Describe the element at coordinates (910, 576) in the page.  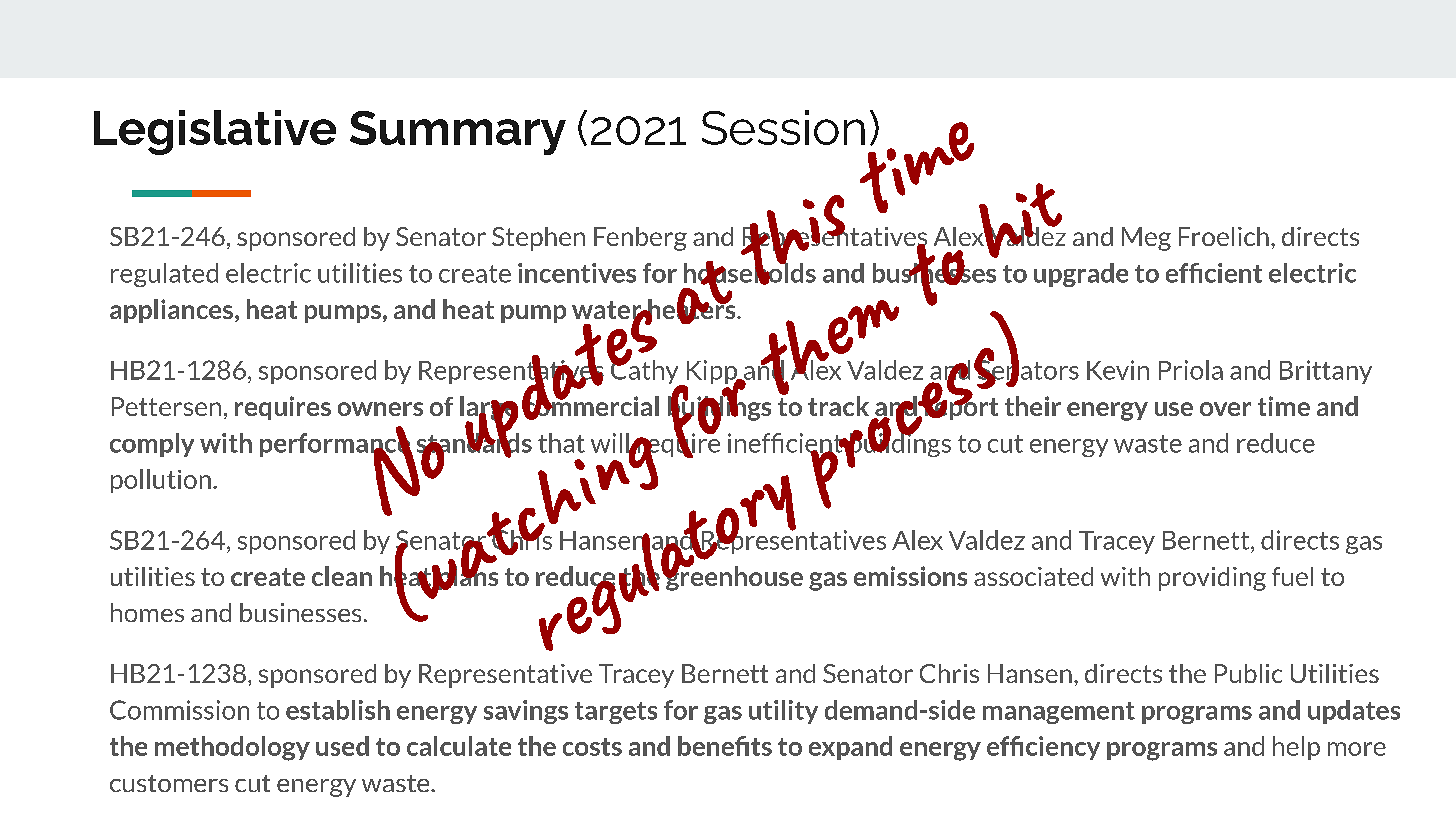
I see `emissions` at that location.
